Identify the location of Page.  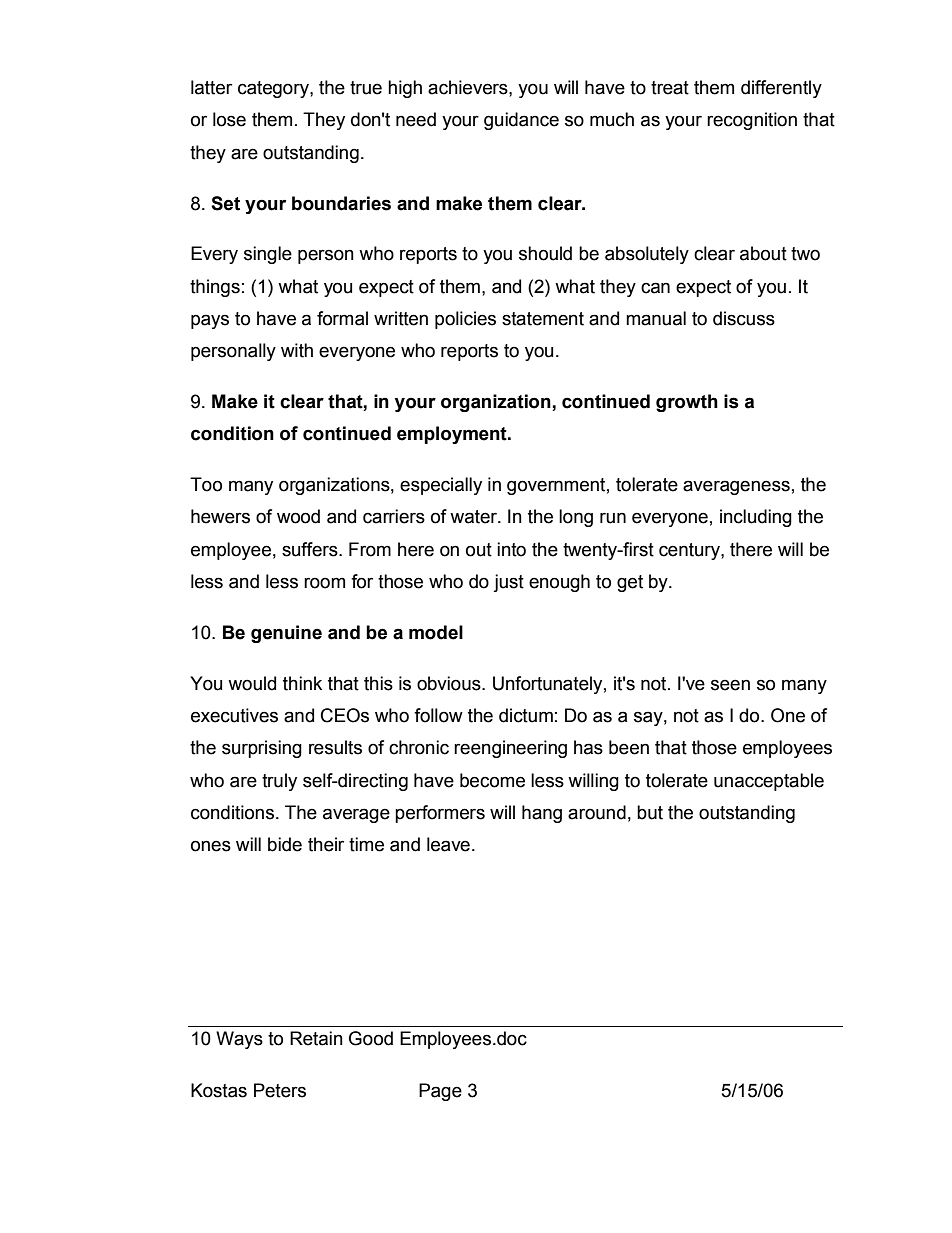
(440, 1092).
